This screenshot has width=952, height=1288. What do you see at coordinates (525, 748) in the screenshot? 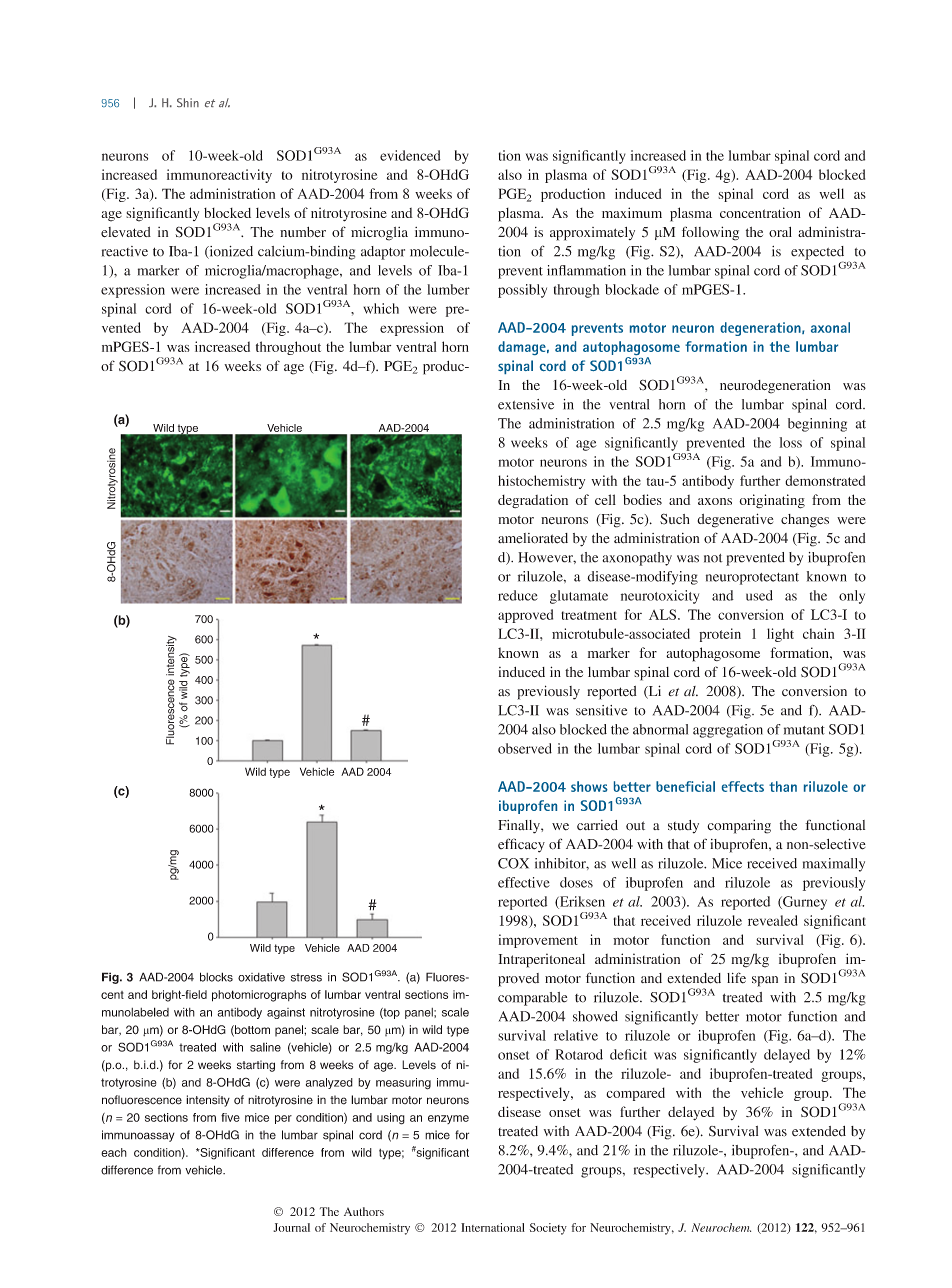
I see `observed` at bounding box center [525, 748].
